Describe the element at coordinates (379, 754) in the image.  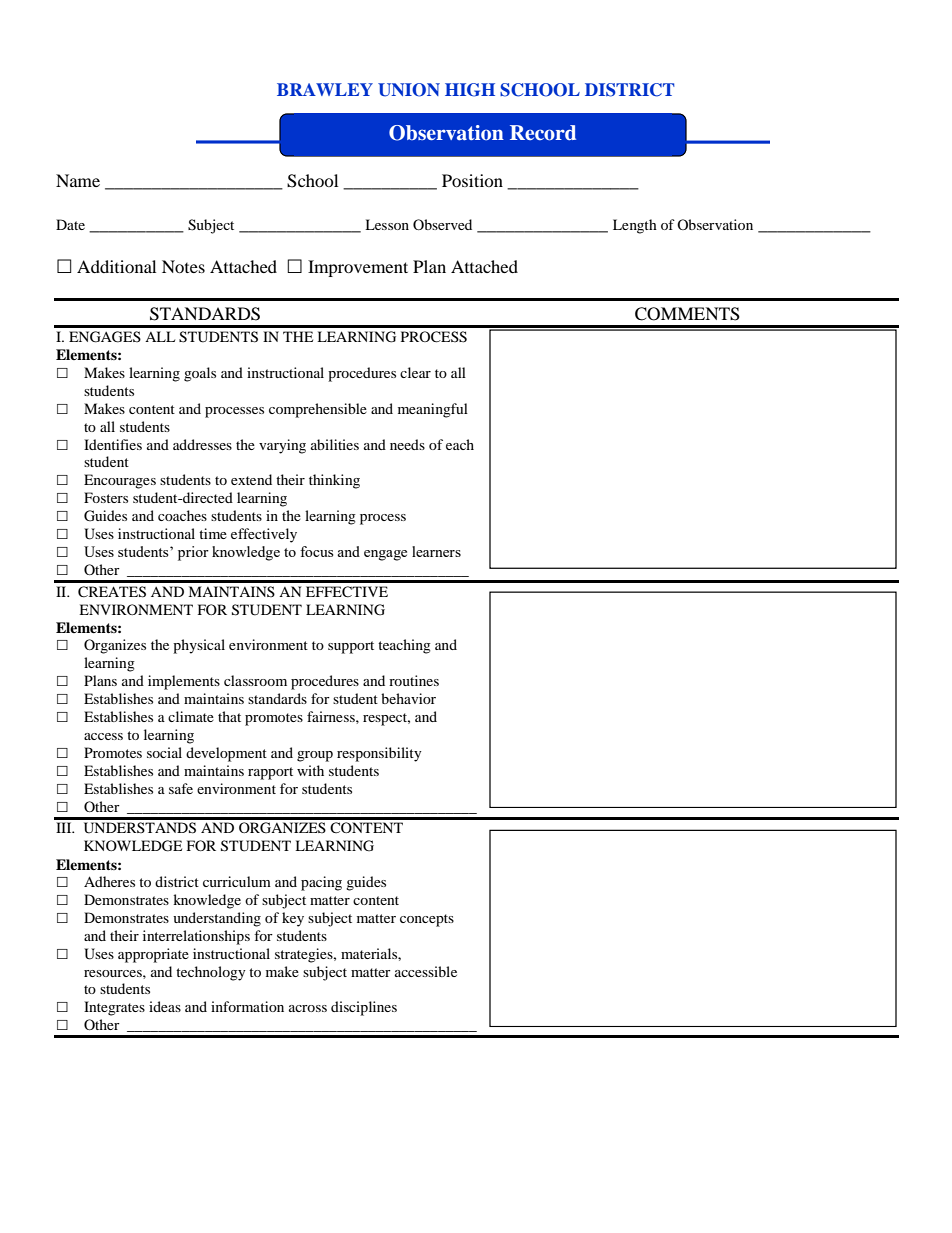
I see `responsibility` at that location.
